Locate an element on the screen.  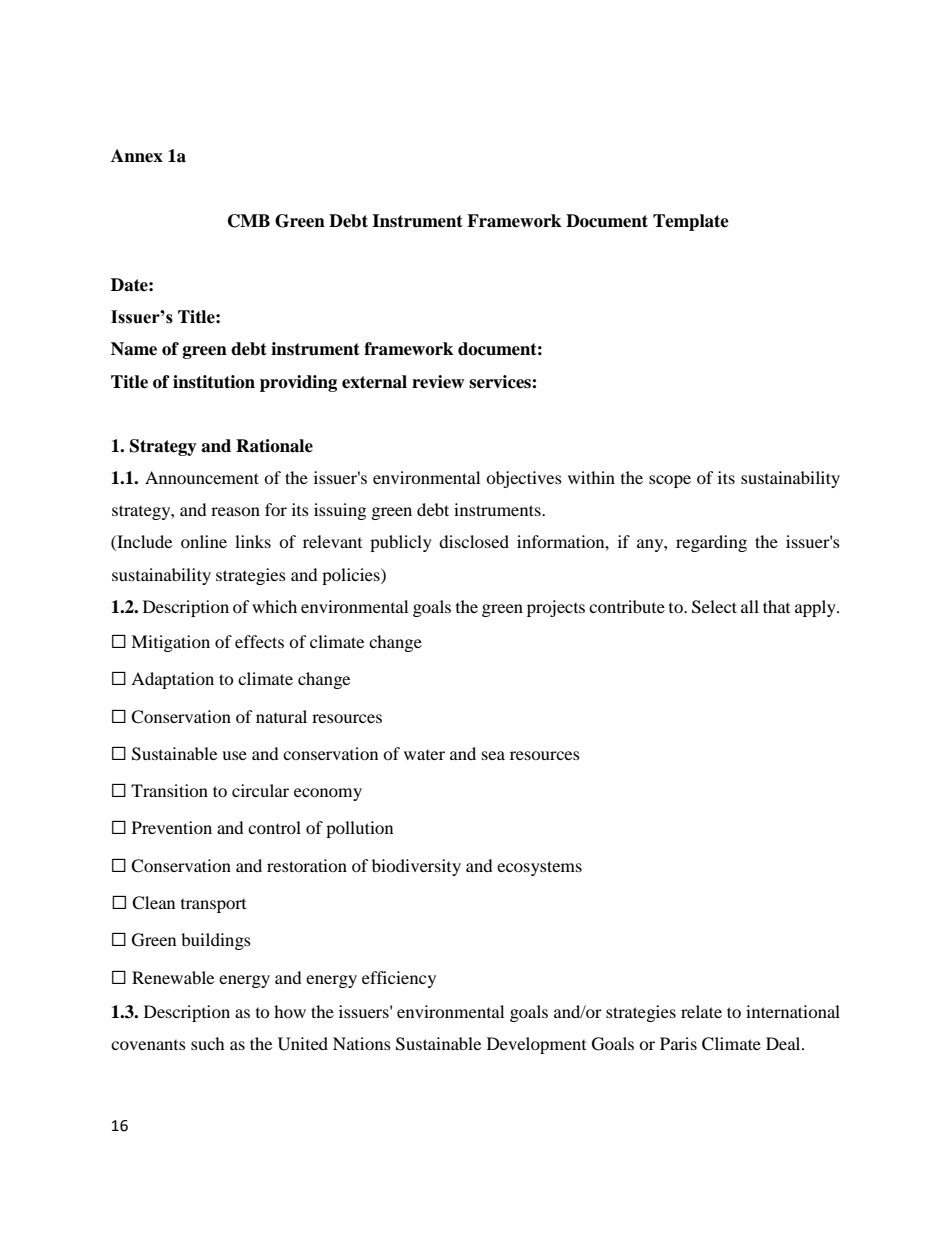
Template is located at coordinates (691, 222).
